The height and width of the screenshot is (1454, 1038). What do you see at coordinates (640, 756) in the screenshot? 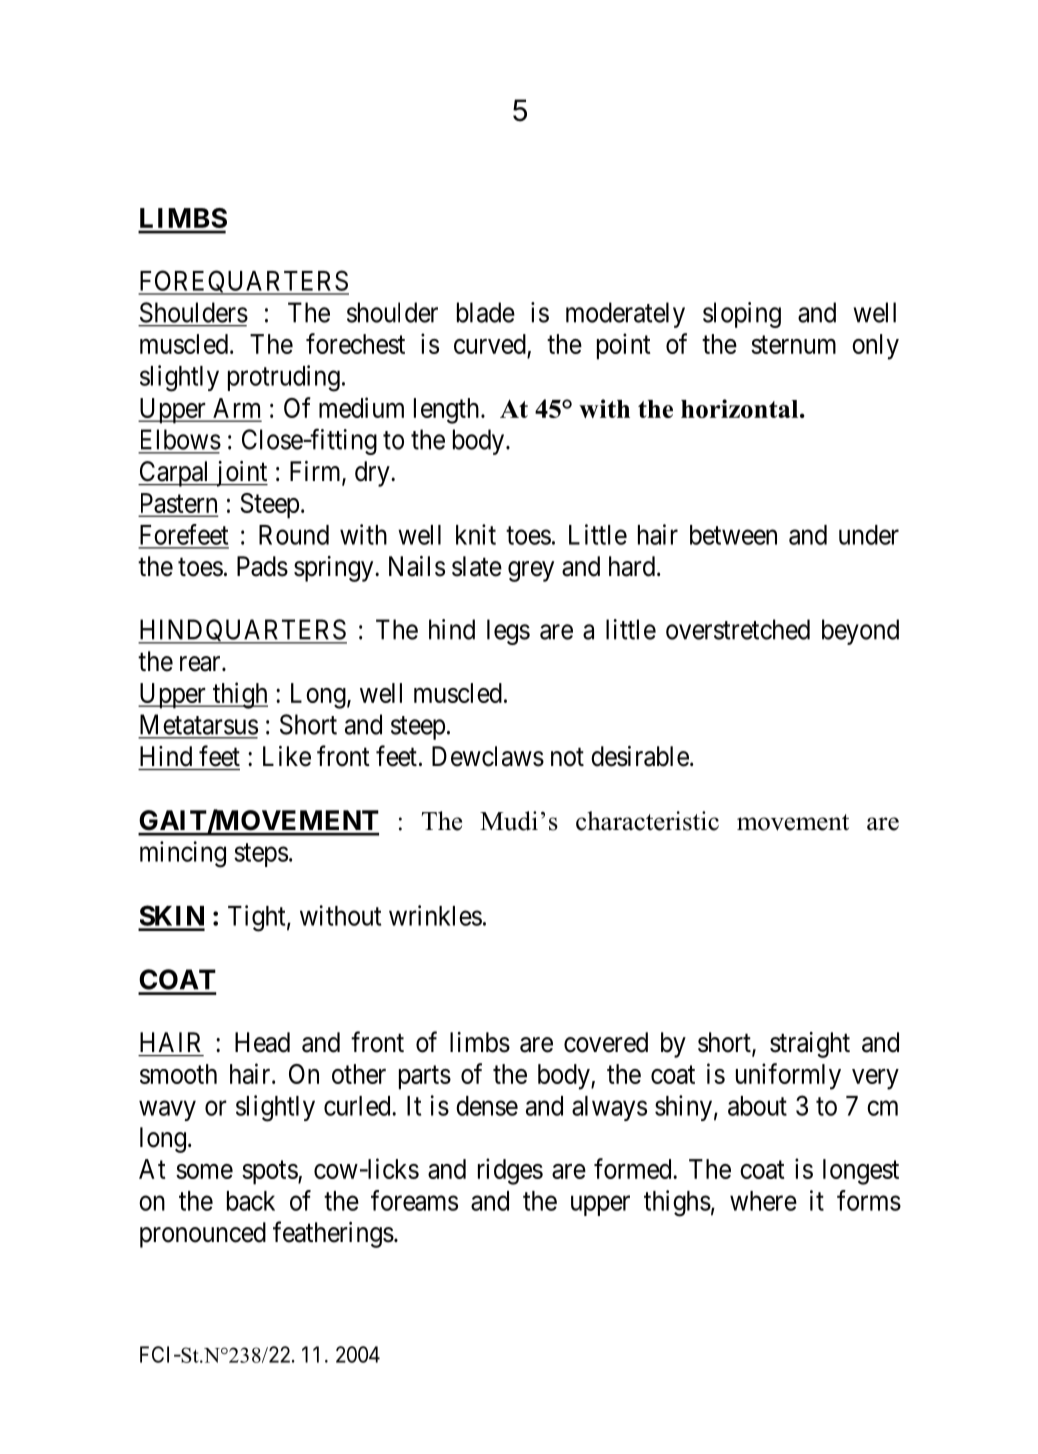
I see `desirable` at bounding box center [640, 756].
